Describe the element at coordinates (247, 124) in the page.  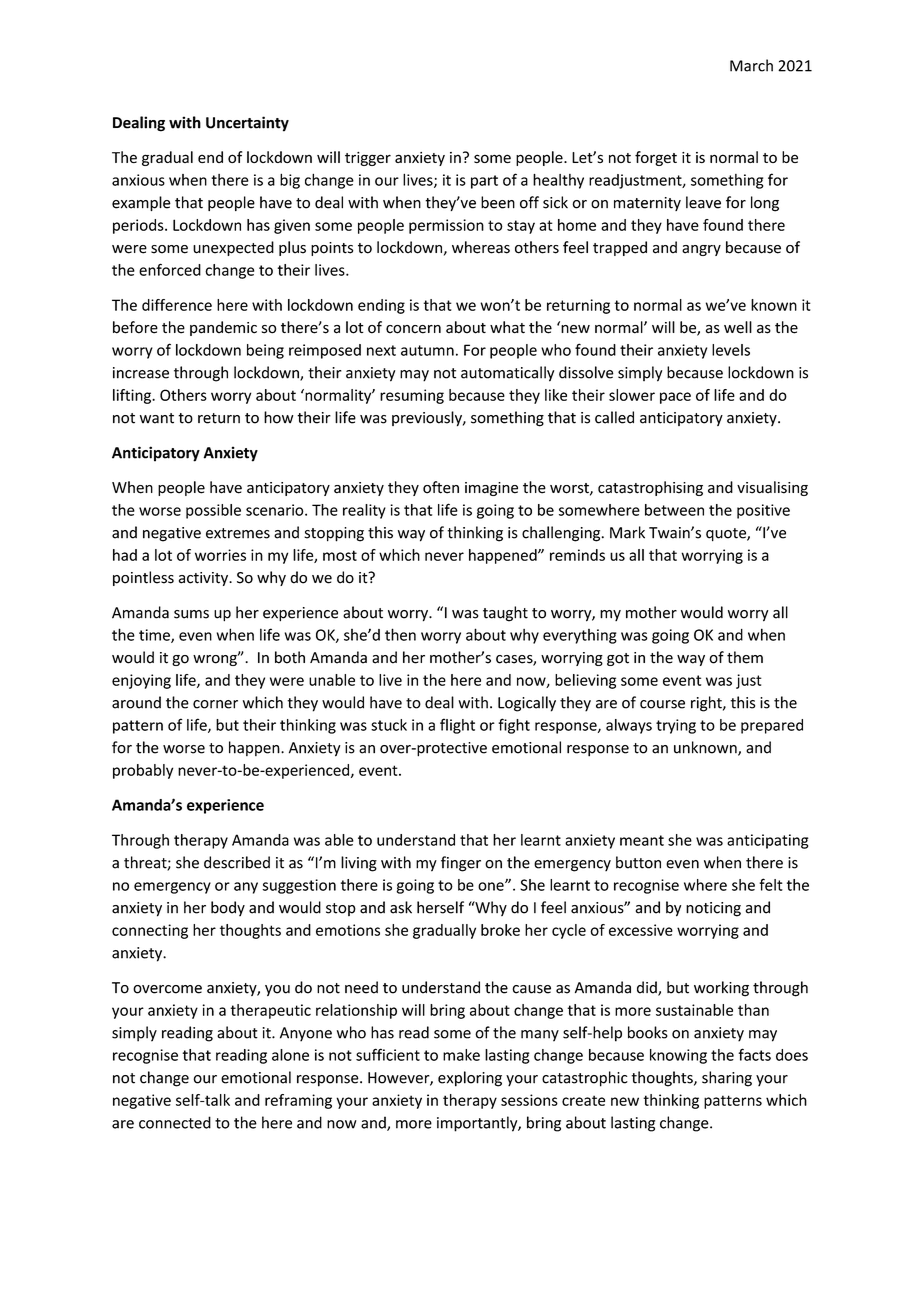
I see `Uncertainty` at that location.
